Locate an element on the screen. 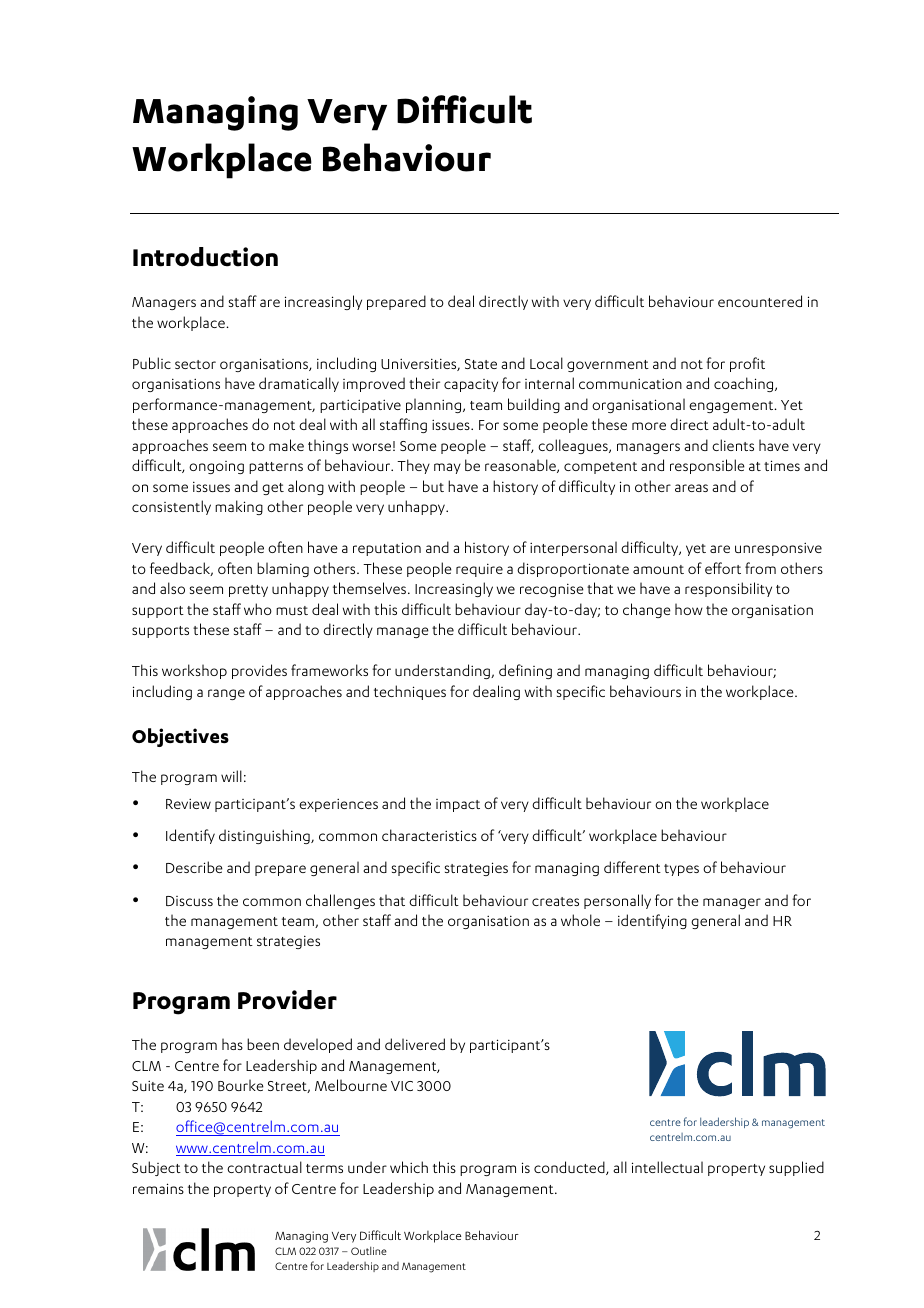 This screenshot has width=924, height=1308. remains is located at coordinates (158, 1188).
